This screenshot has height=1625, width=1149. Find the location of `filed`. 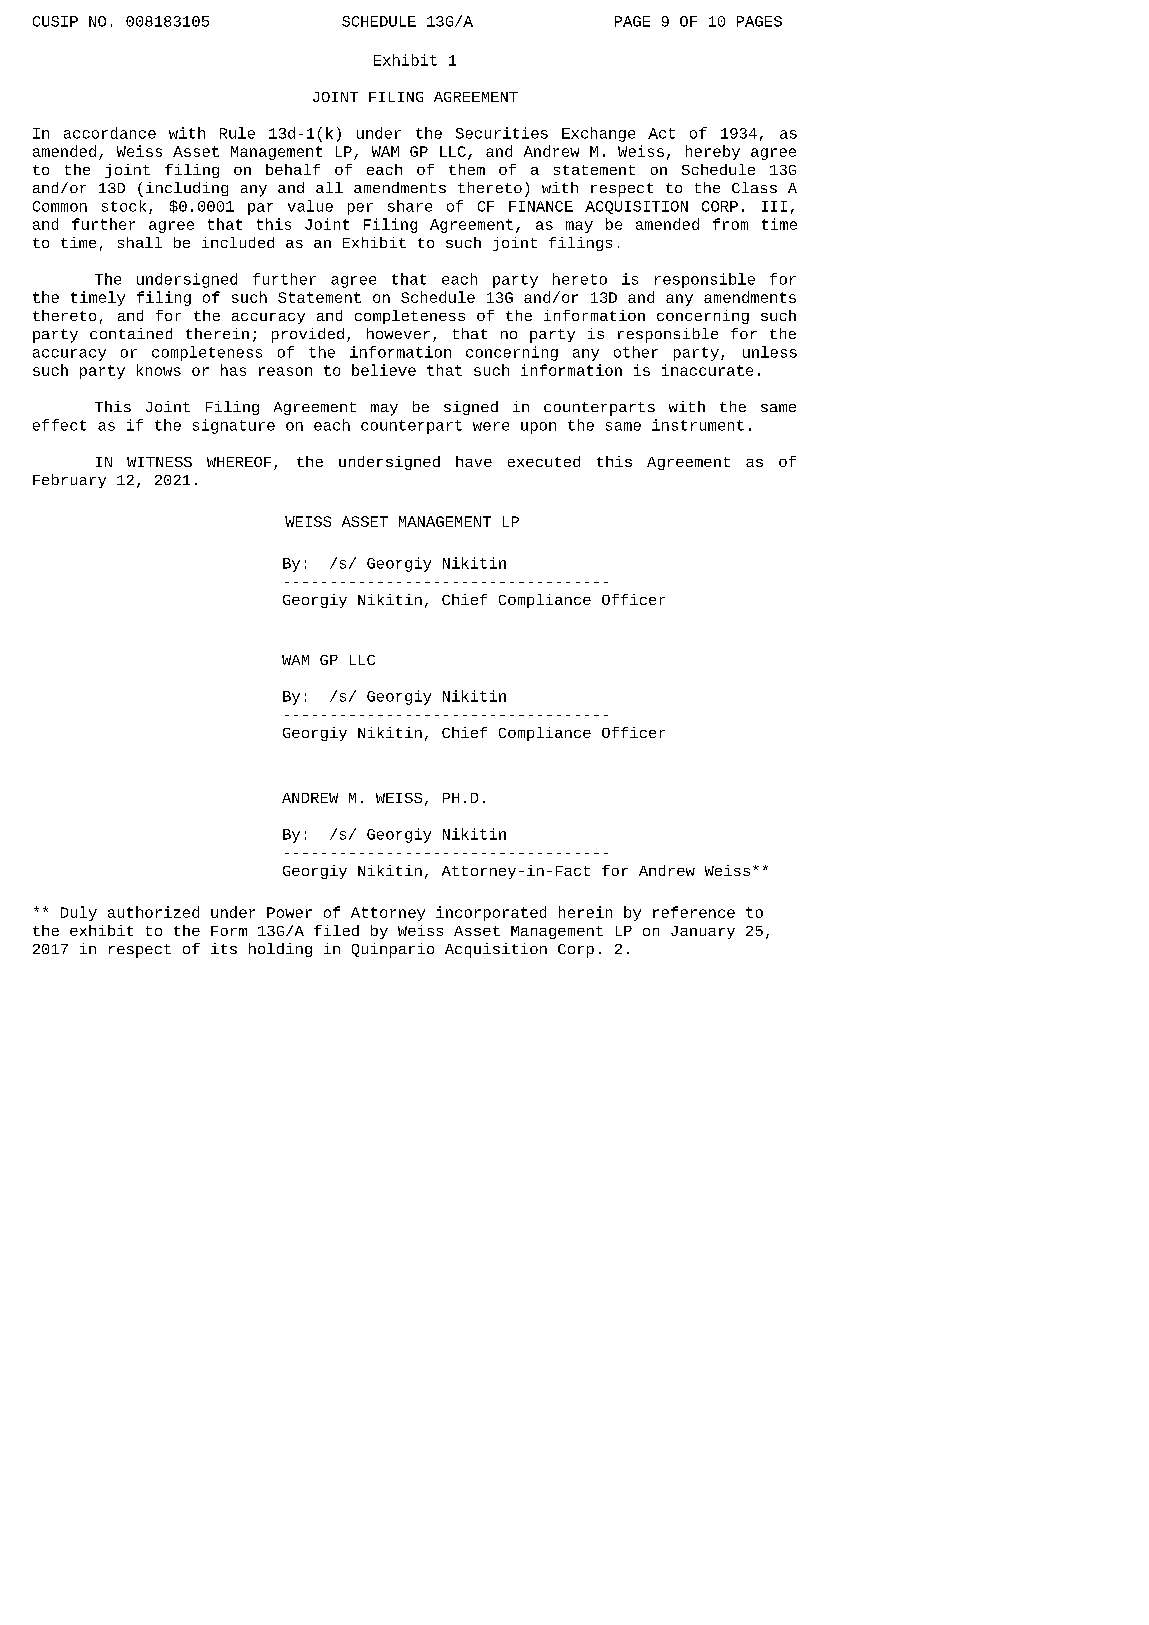

filed is located at coordinates (336, 930).
